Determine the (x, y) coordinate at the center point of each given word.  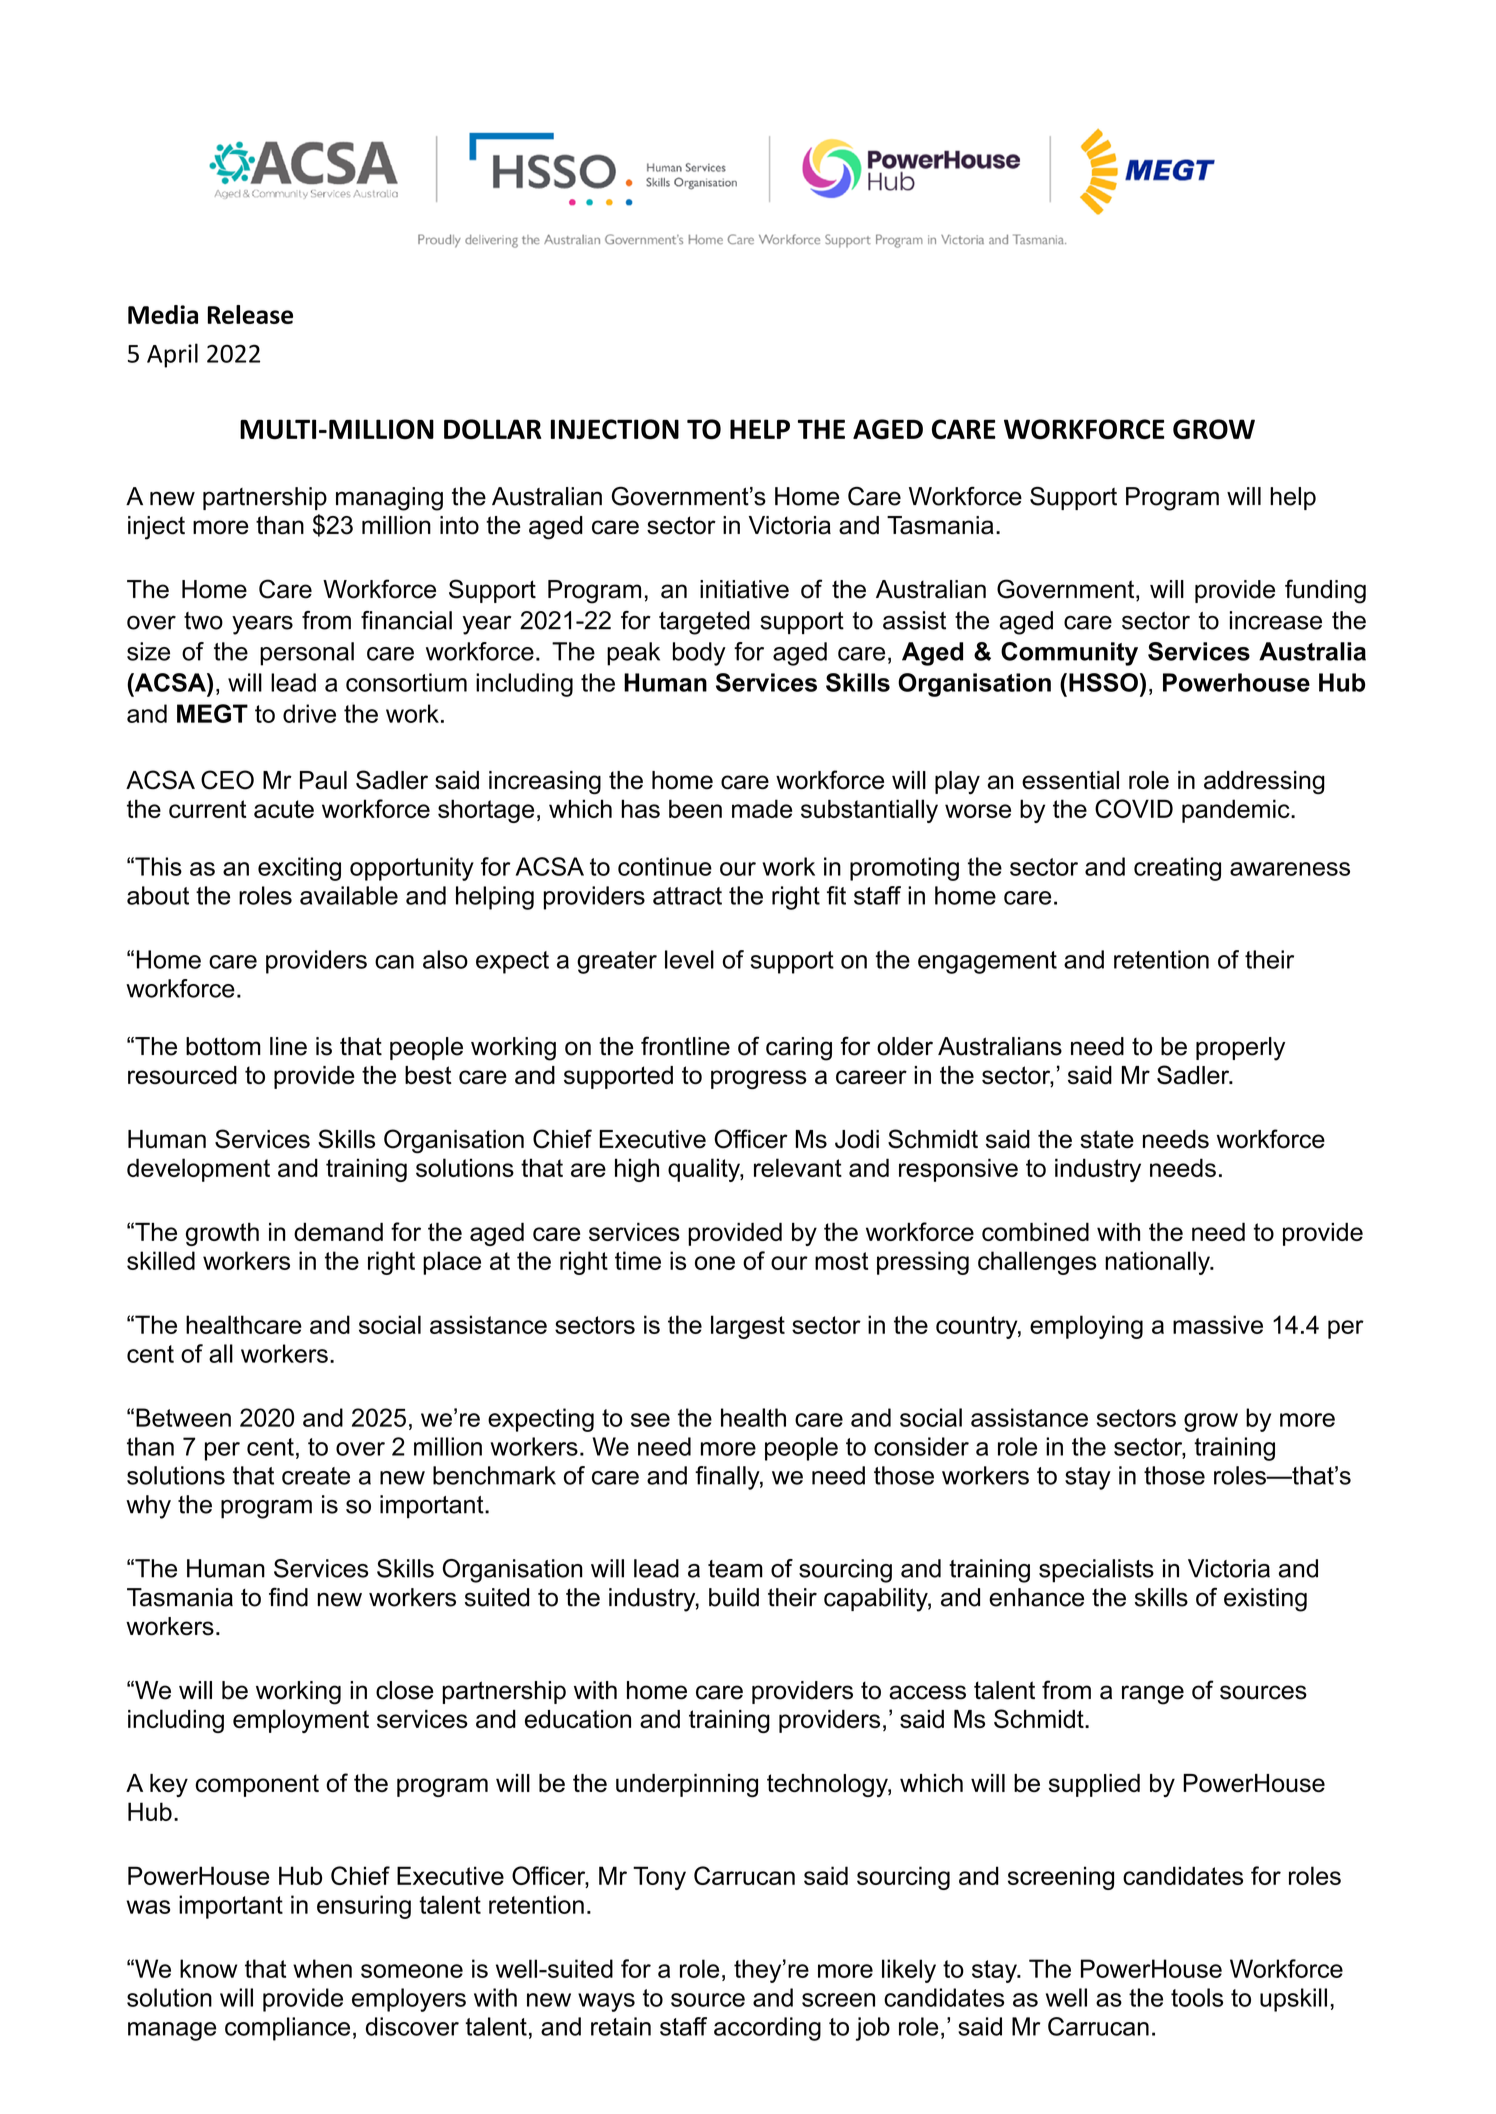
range (1153, 1695)
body (699, 654)
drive (309, 713)
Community (1069, 654)
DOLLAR (493, 429)
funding (1325, 591)
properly (1240, 1049)
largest (748, 1327)
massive (1218, 1324)
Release (250, 314)
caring (799, 1049)
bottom (223, 1046)
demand (338, 1231)
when (322, 1968)
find (288, 1597)
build (734, 1597)
